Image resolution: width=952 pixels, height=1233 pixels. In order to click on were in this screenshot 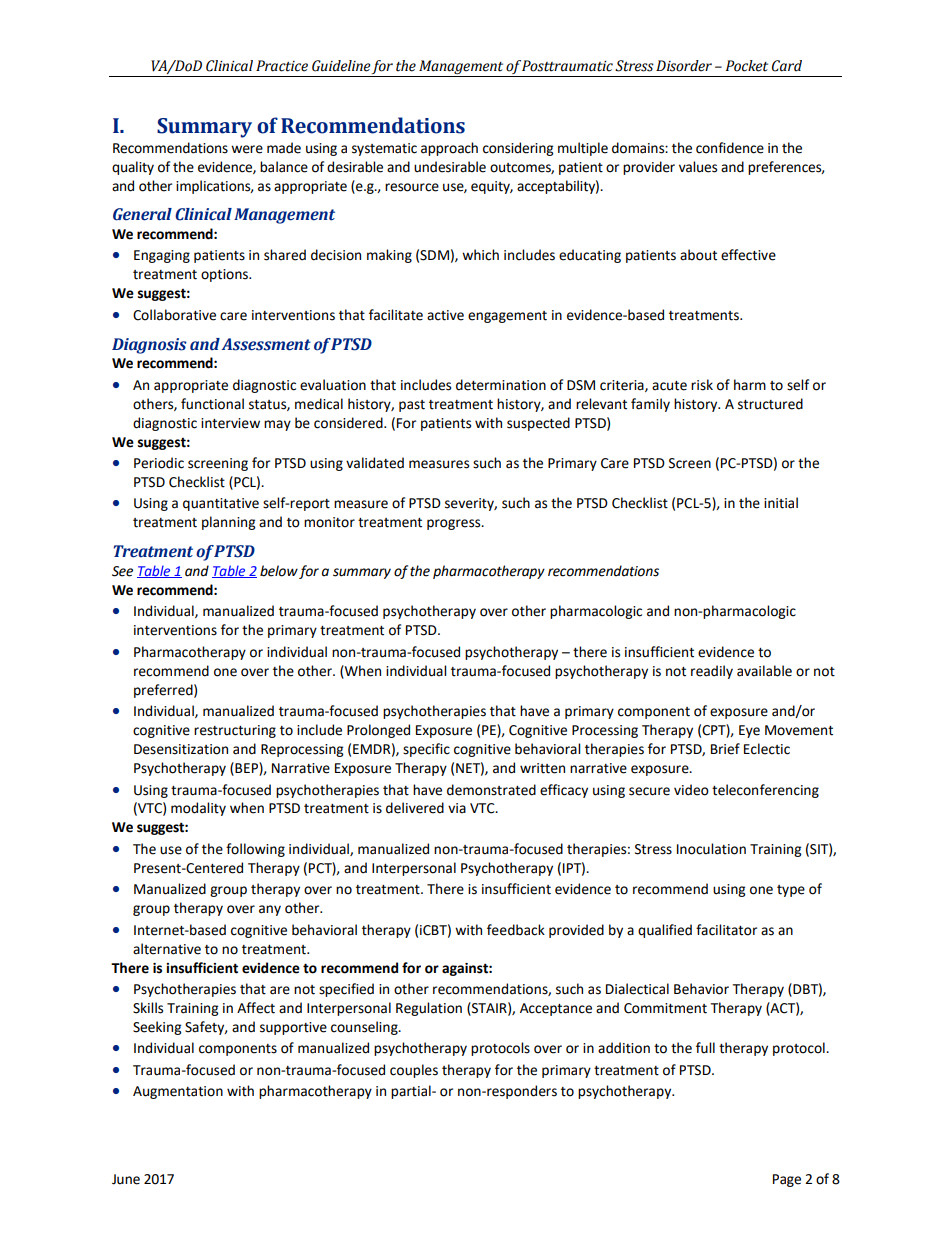, I will do `click(247, 149)`.
